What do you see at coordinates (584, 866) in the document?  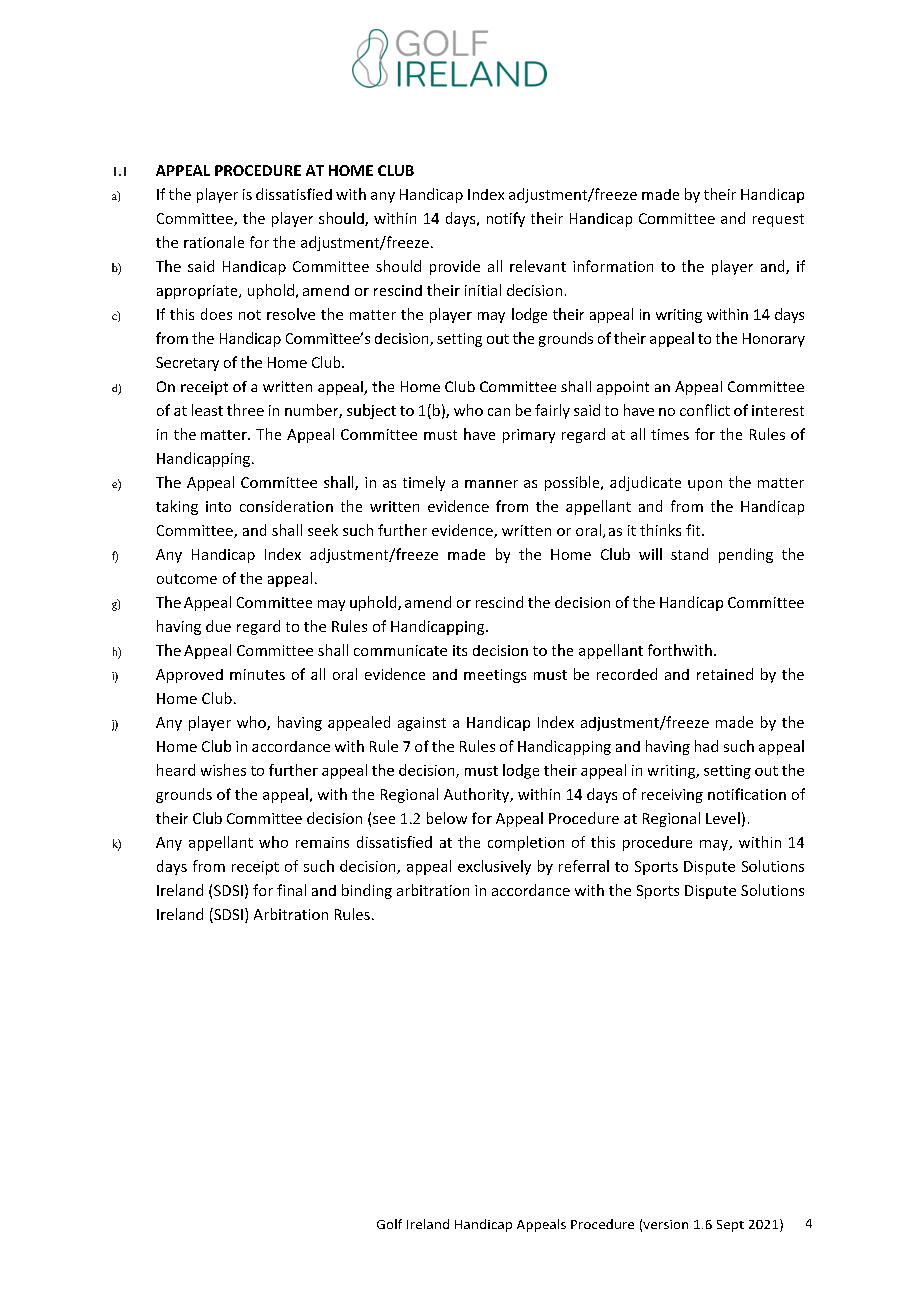 I see `referral` at bounding box center [584, 866].
